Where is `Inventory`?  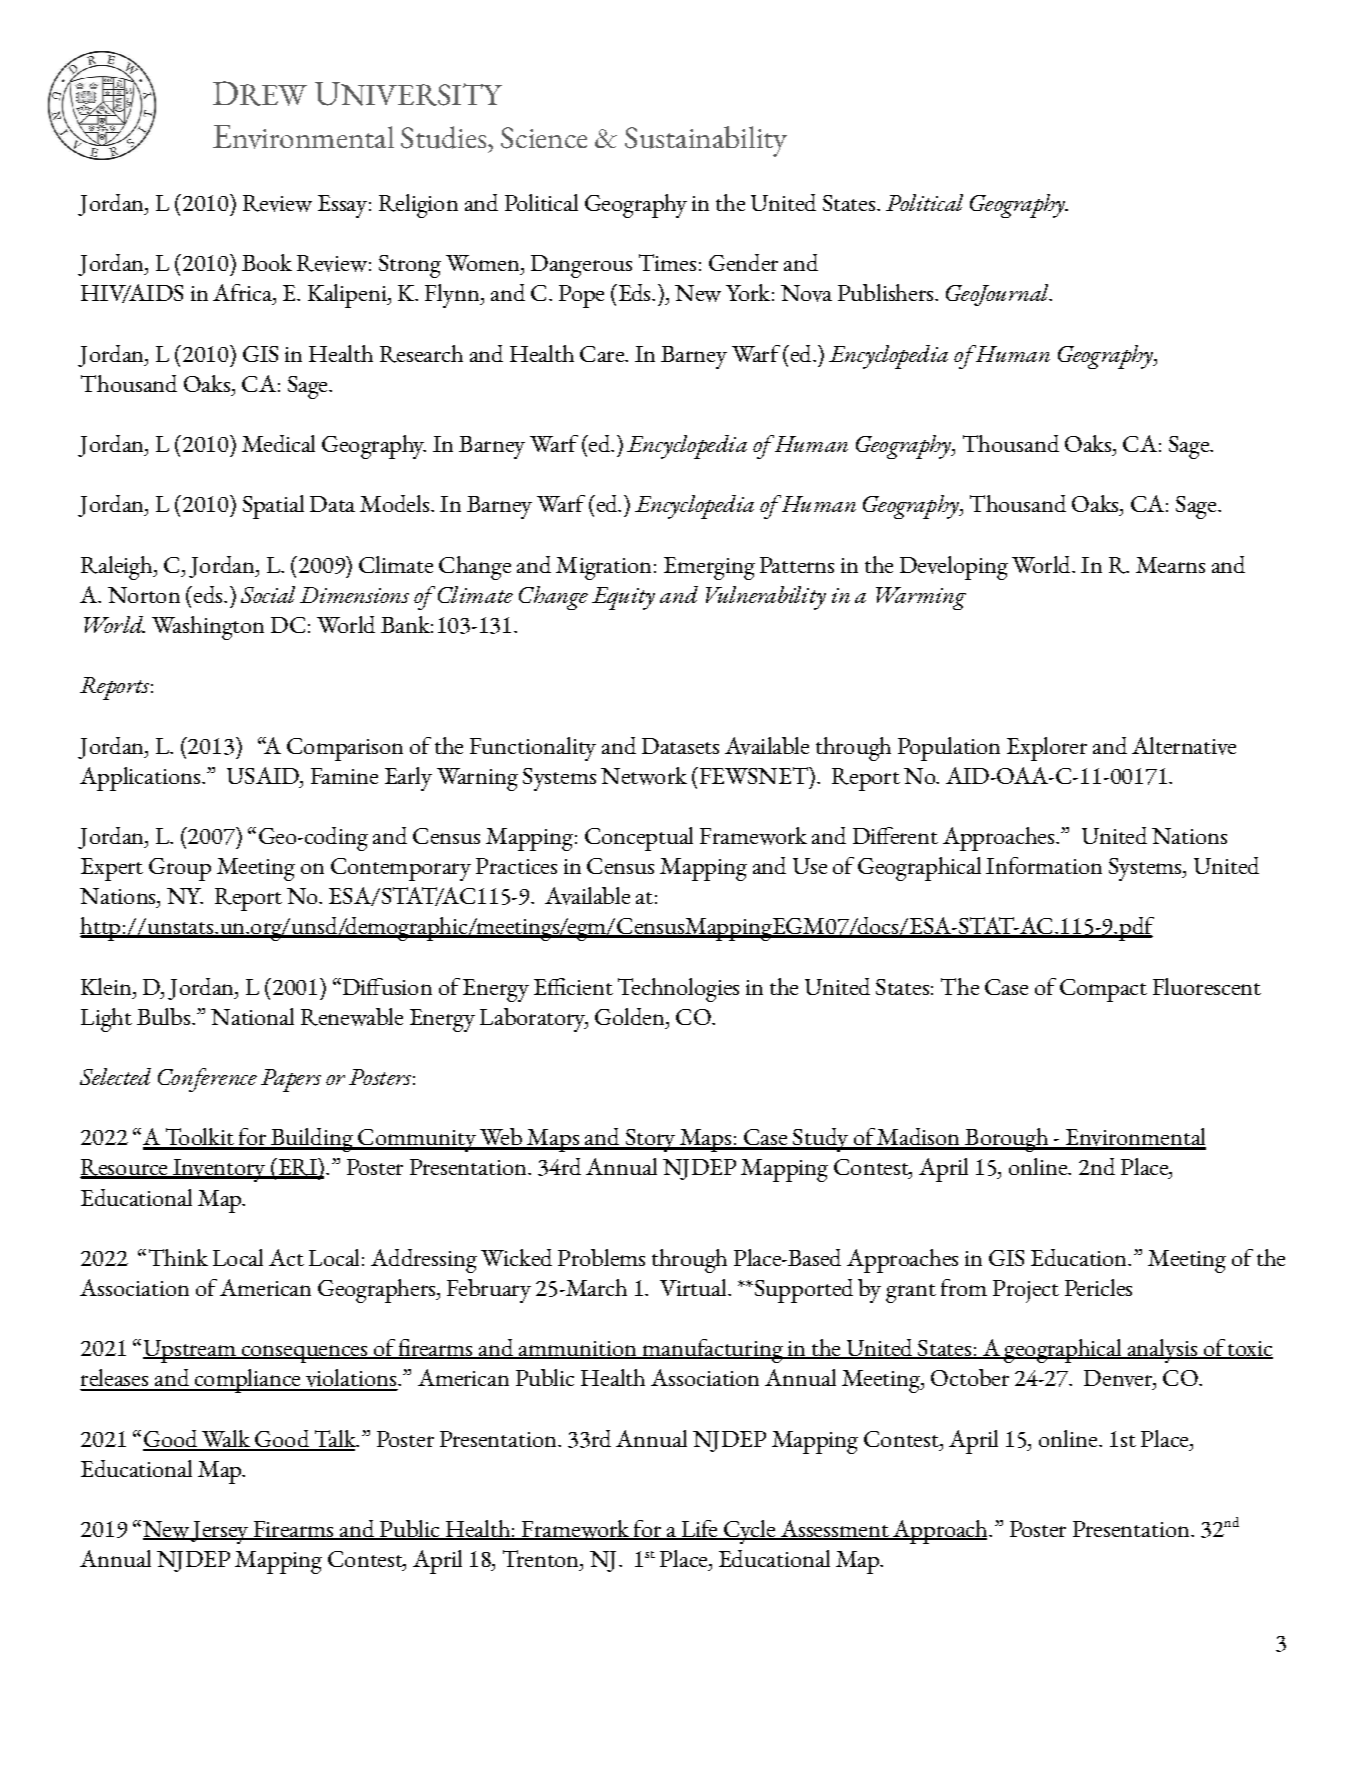
Inventory is located at coordinates (219, 1170).
